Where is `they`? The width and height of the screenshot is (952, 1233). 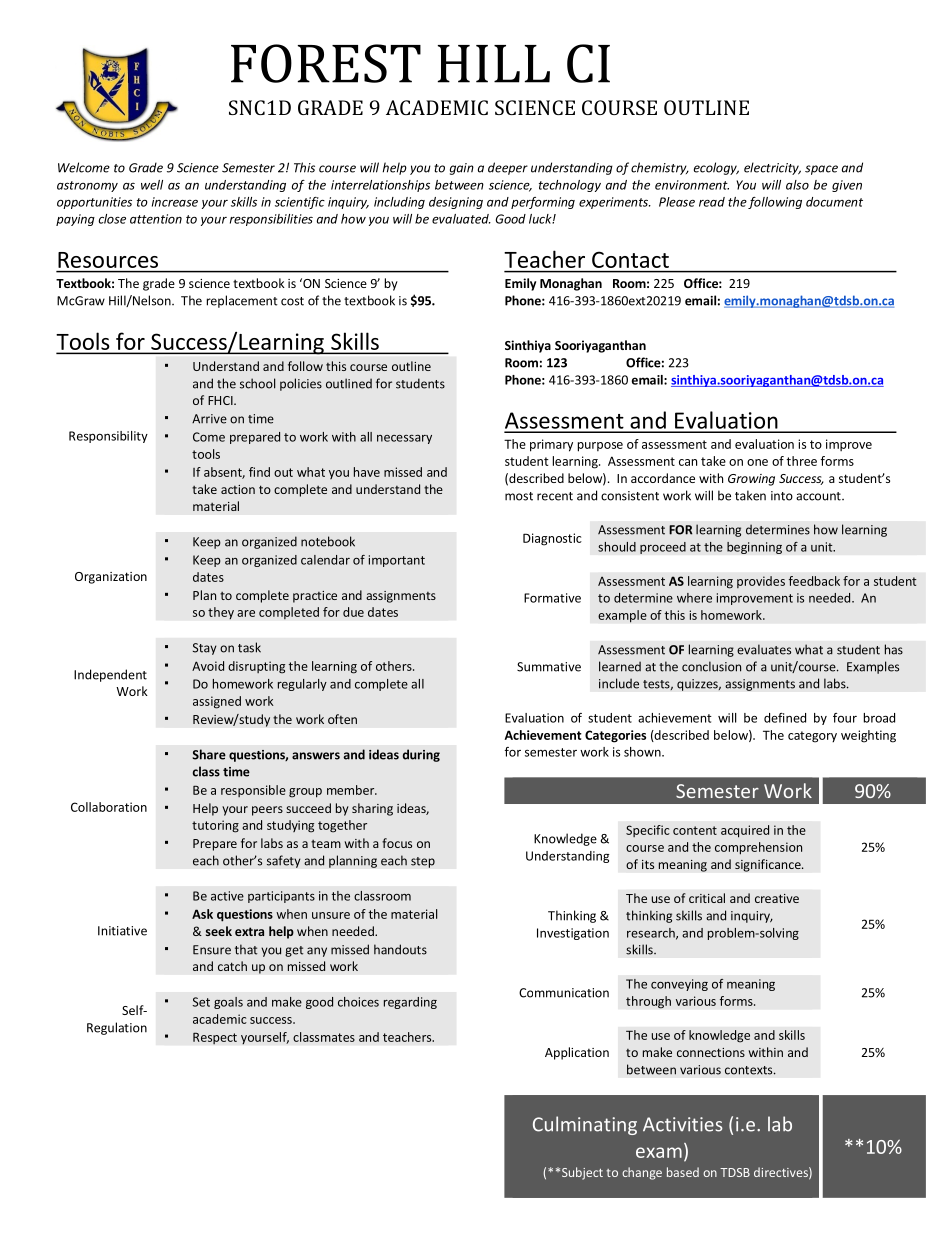
they is located at coordinates (221, 613).
